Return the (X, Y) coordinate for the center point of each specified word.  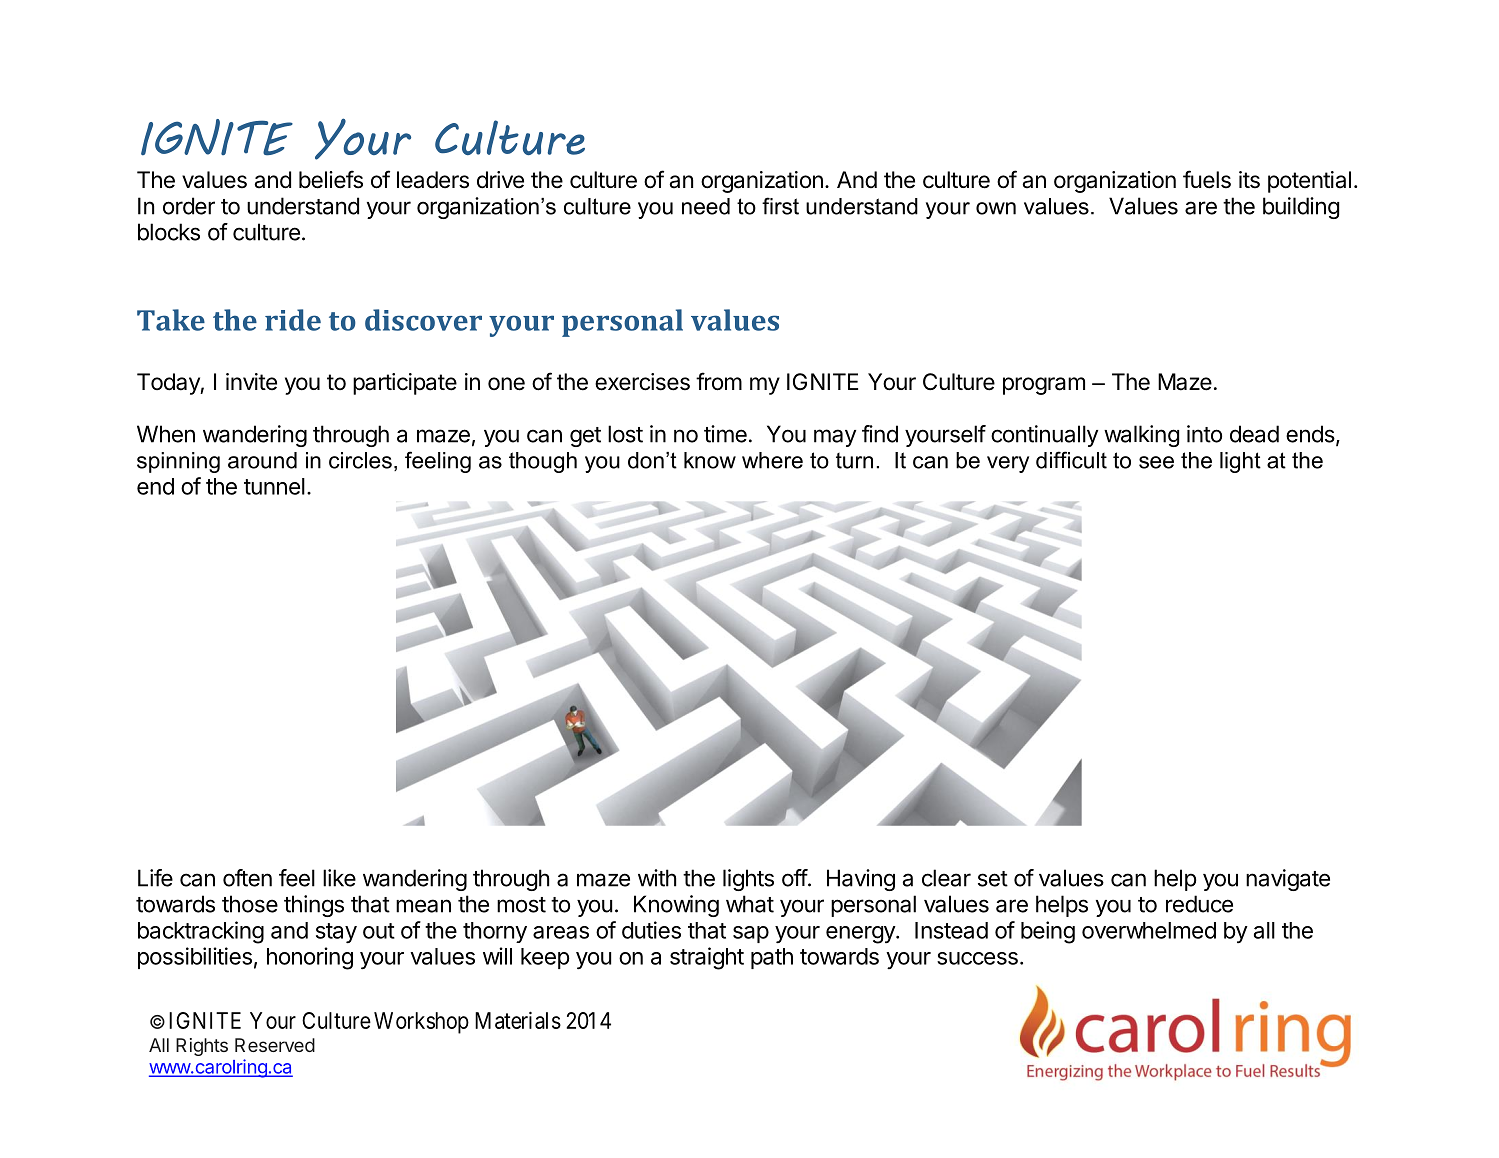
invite (251, 382)
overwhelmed (1149, 930)
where (772, 460)
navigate (1288, 880)
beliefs (331, 179)
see (1156, 462)
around (262, 460)
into (1204, 434)
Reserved (275, 1045)
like (339, 878)
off (795, 878)
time (725, 434)
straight (707, 958)
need (706, 206)
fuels (1207, 179)
